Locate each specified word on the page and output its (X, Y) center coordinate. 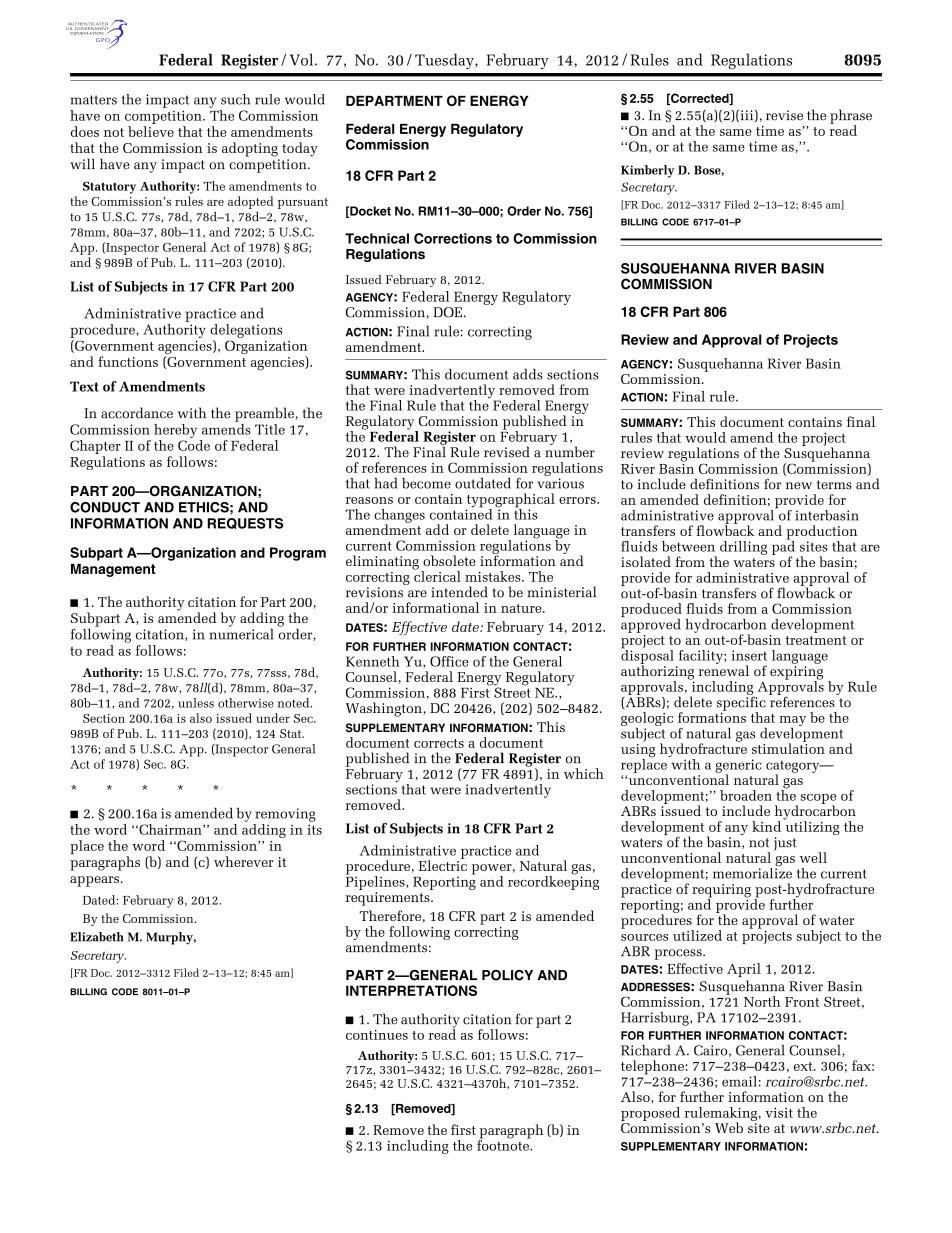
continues (377, 1035)
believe (151, 131)
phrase (851, 117)
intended (459, 592)
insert (749, 655)
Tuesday (445, 61)
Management (113, 570)
